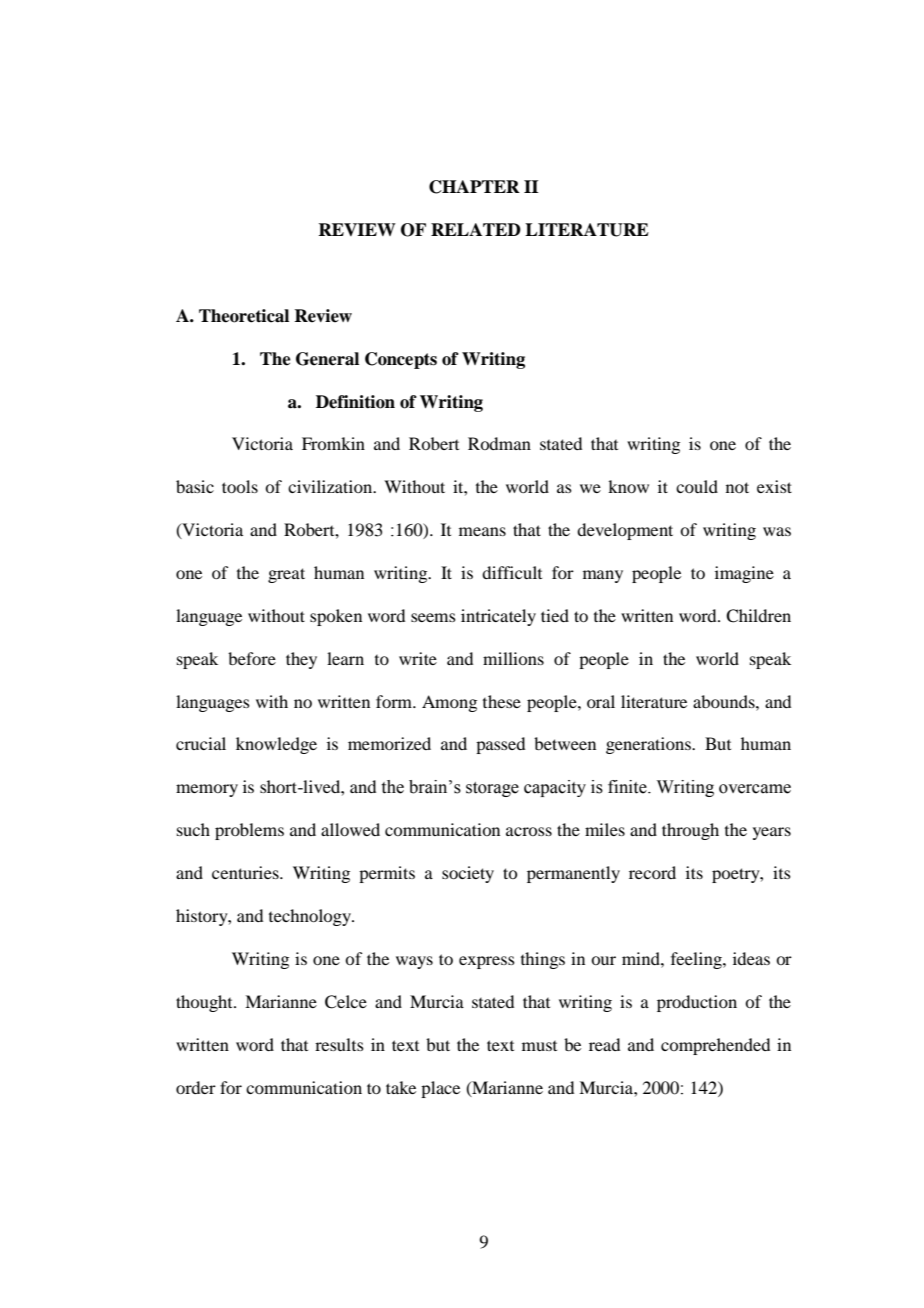  I want to click on Children, so click(758, 616).
